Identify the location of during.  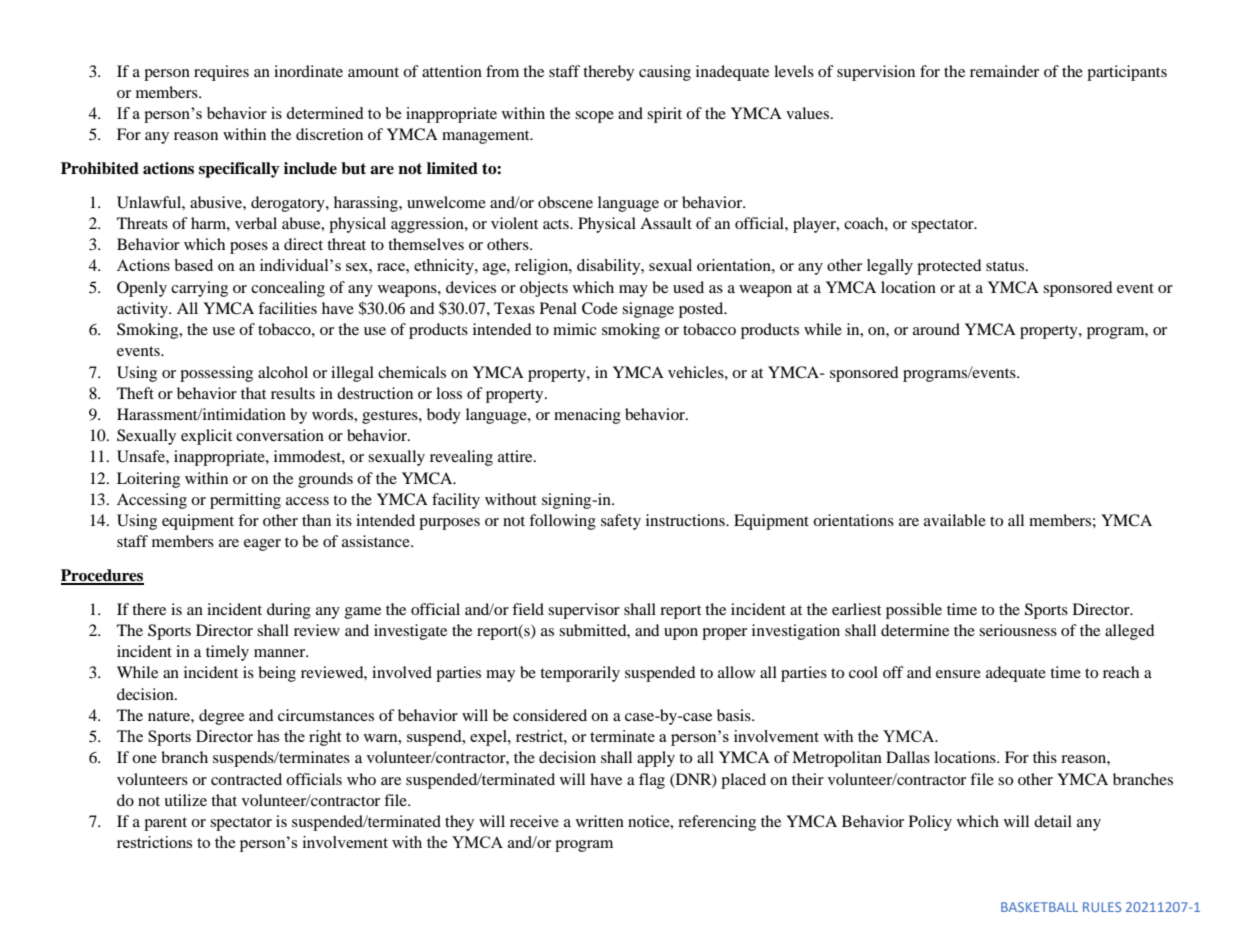
(289, 611).
